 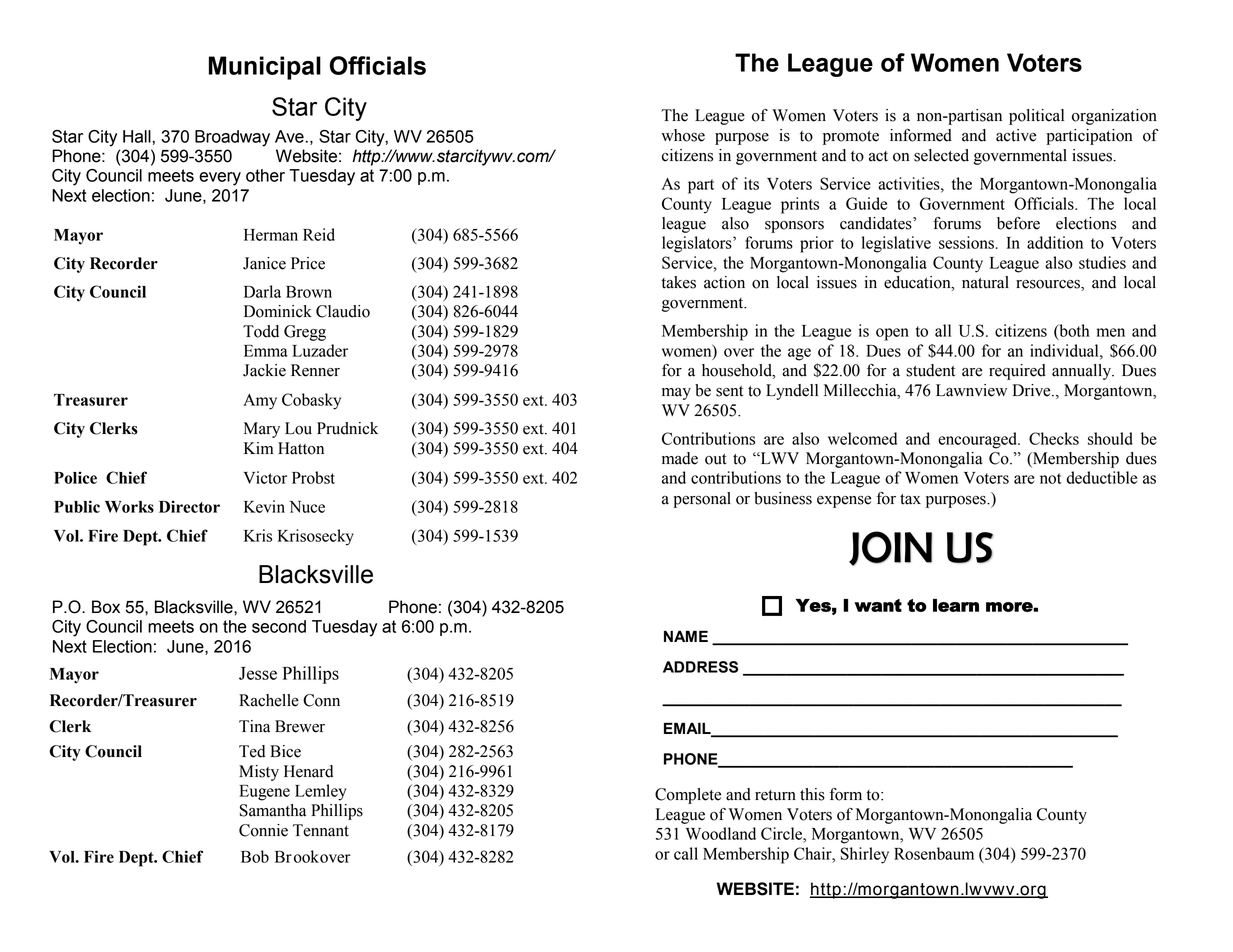 What do you see at coordinates (686, 853) in the screenshot?
I see `call` at bounding box center [686, 853].
